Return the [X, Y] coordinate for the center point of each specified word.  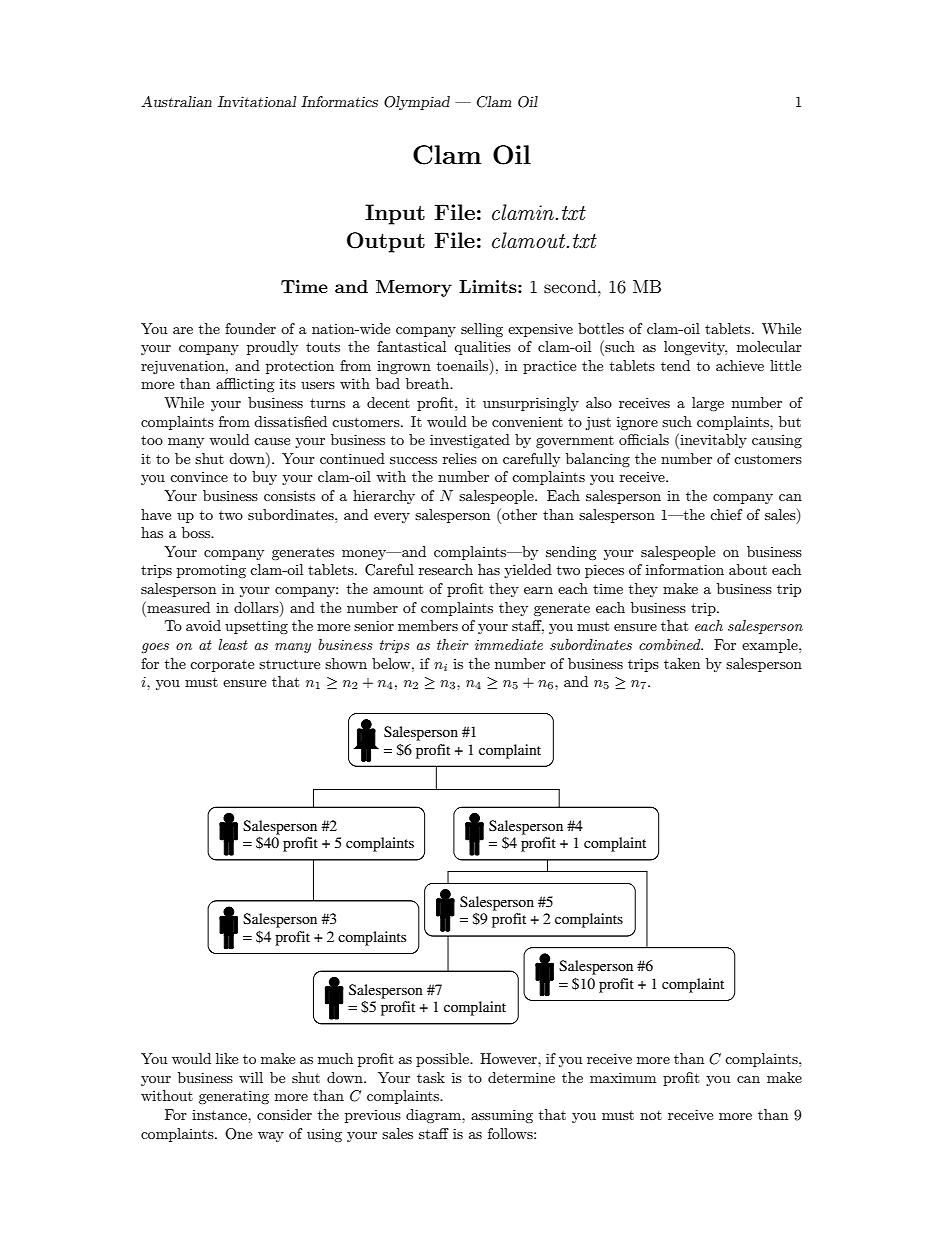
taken [682, 663]
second [571, 286]
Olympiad [417, 103]
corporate [222, 666]
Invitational [257, 101]
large [708, 404]
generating [234, 1097]
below [392, 663]
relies [460, 458]
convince [199, 477]
